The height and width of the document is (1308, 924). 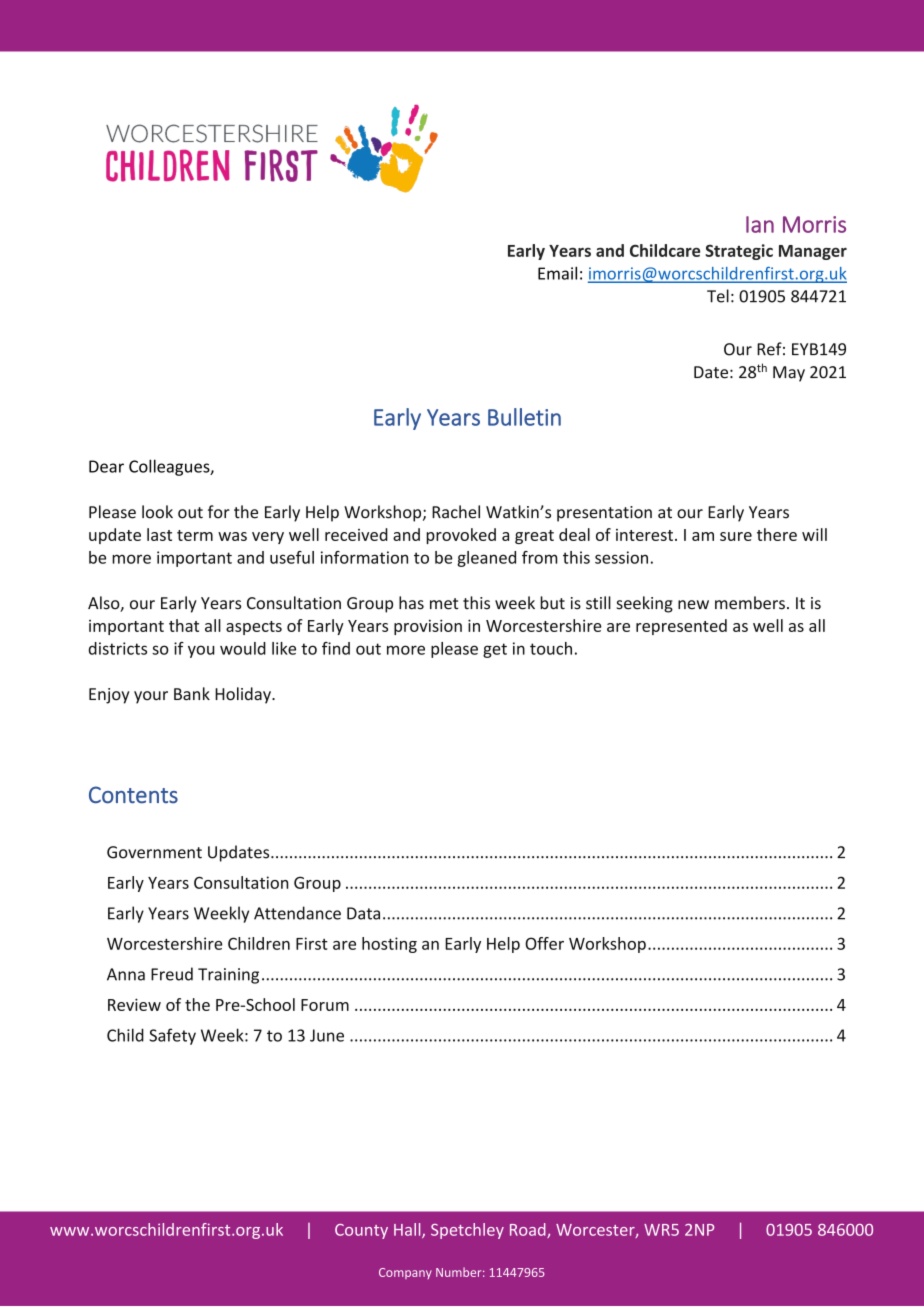 I want to click on Offer, so click(x=544, y=943).
